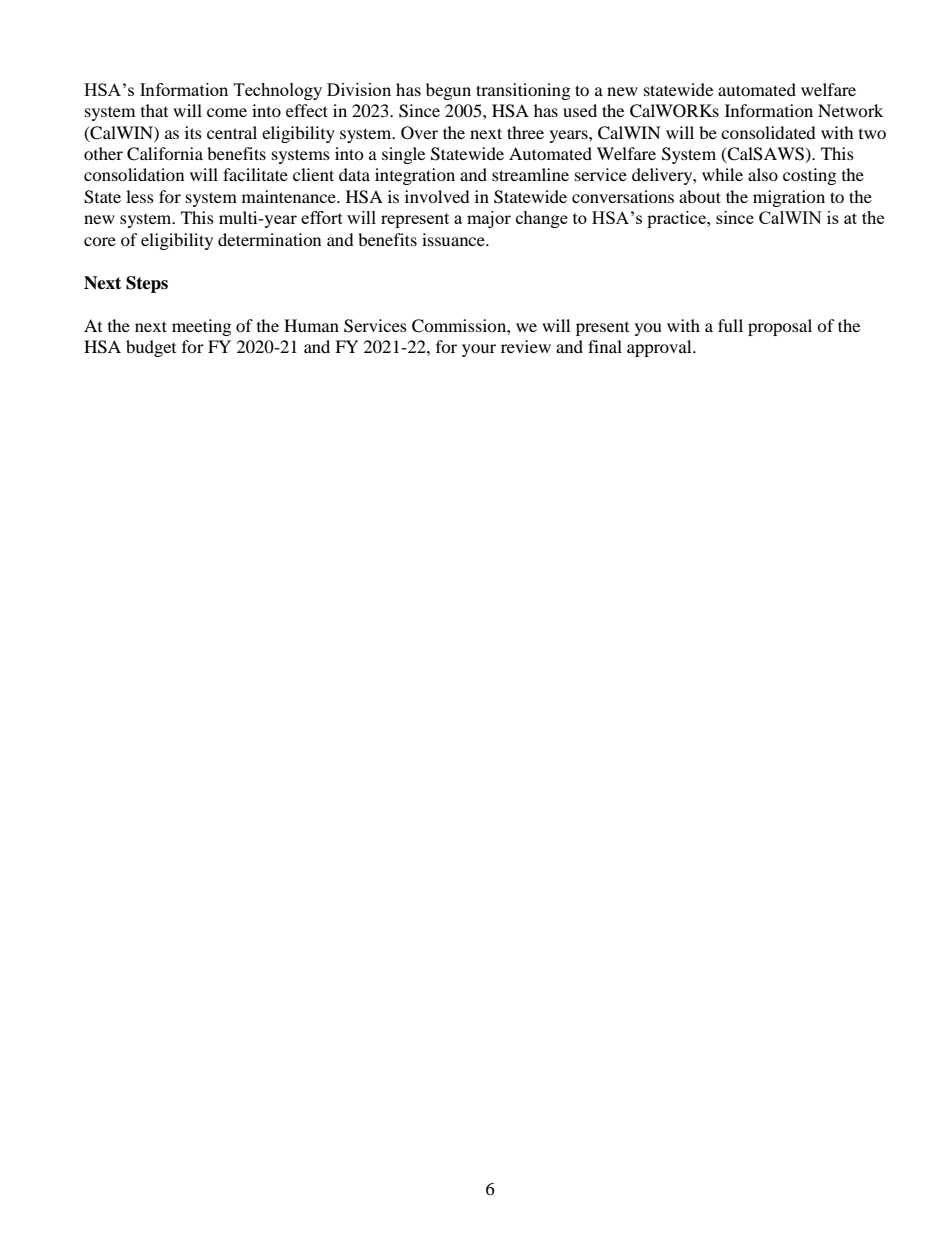 This document has width=952, height=1233. I want to click on Network, so click(850, 110).
